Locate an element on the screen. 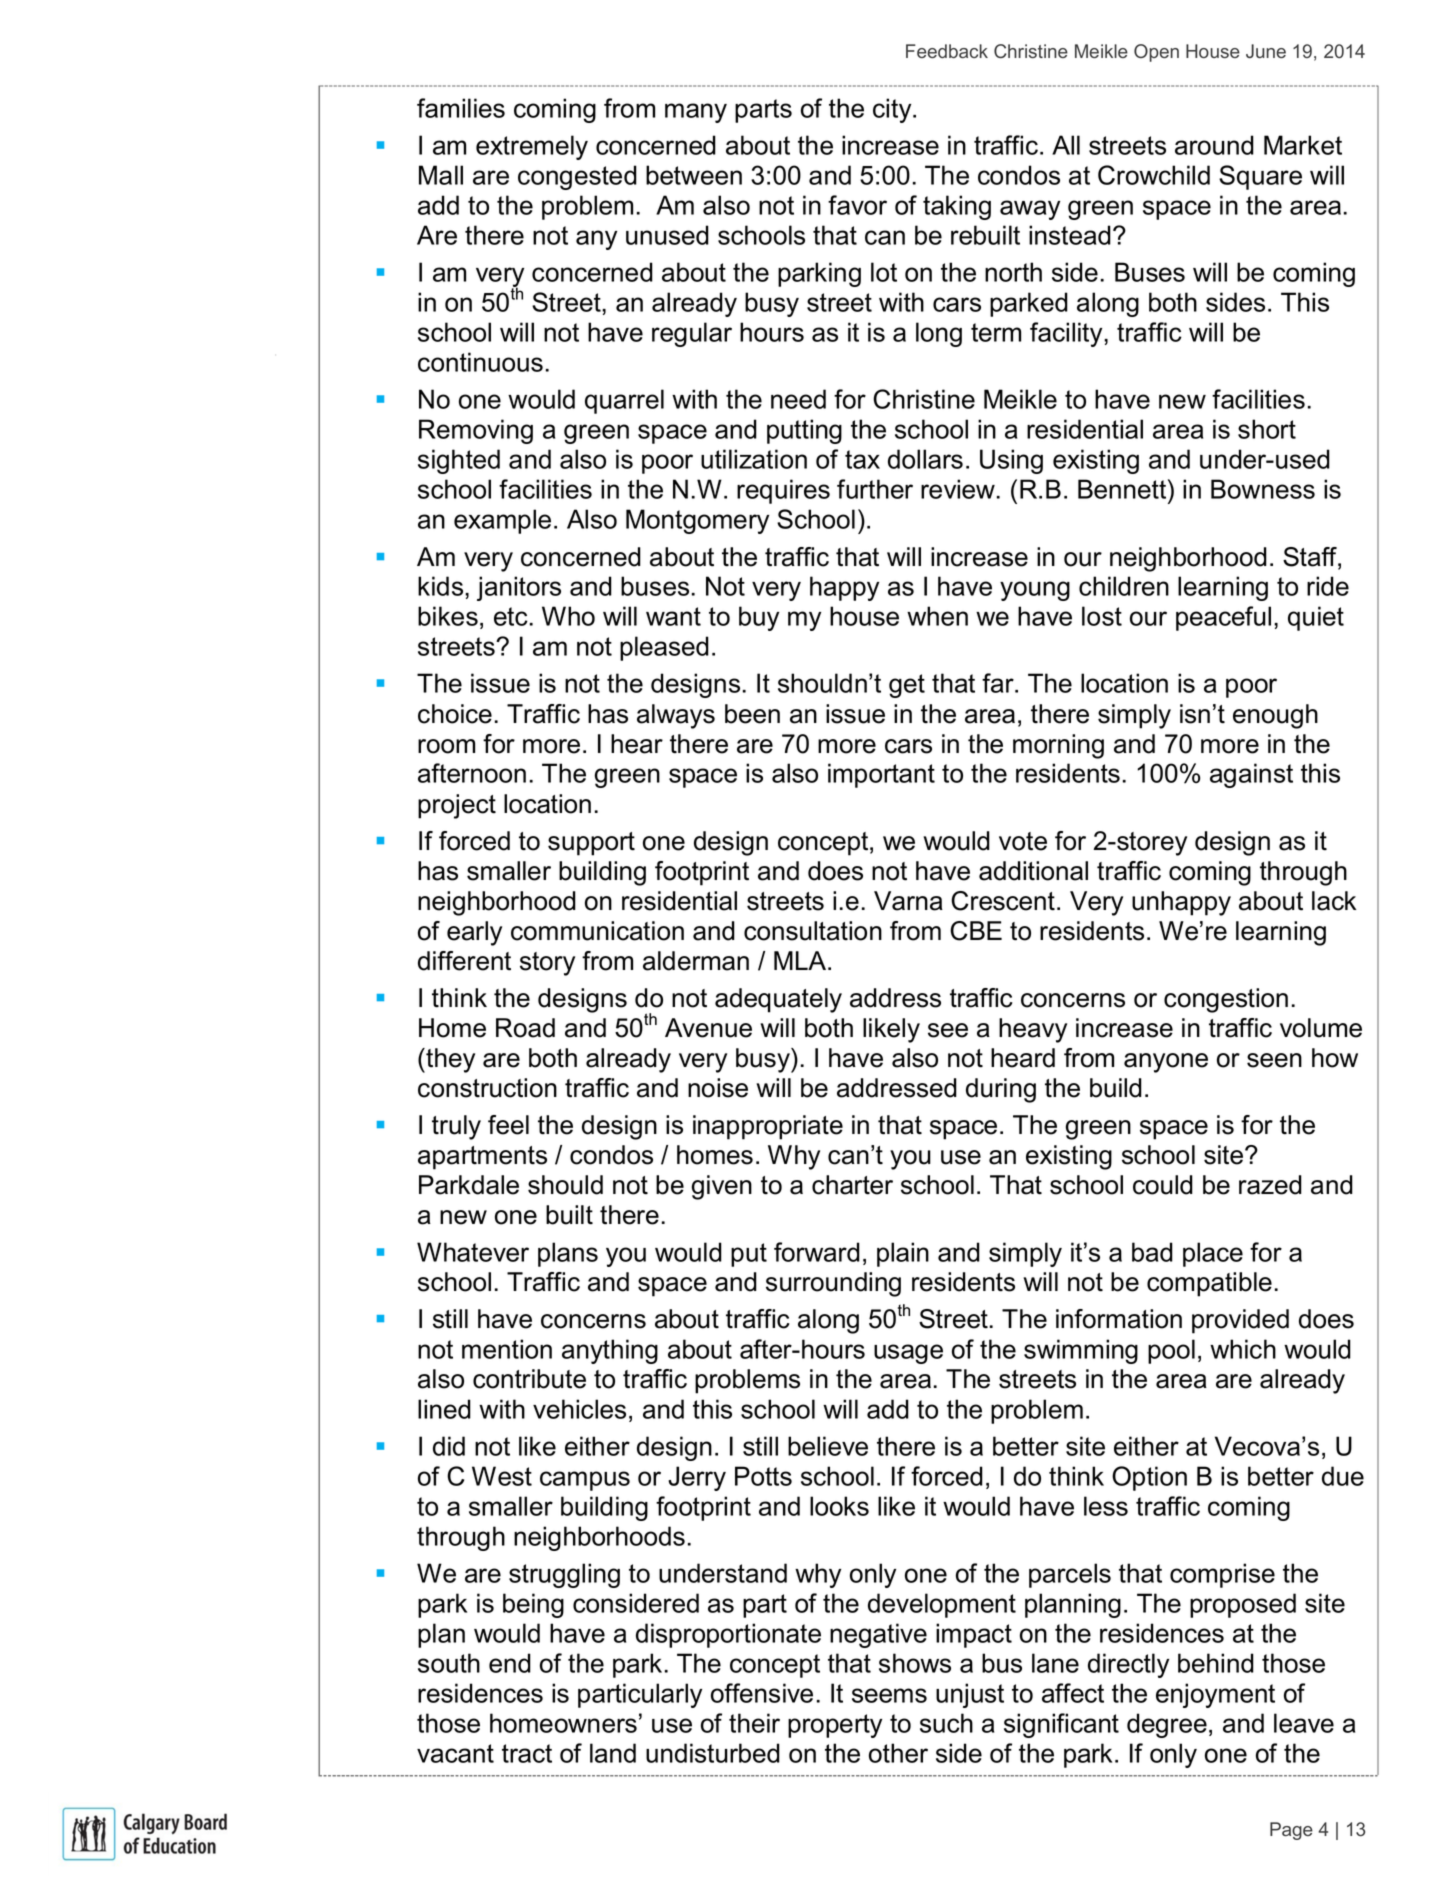 This screenshot has height=1878, width=1451. city is located at coordinates (893, 110).
